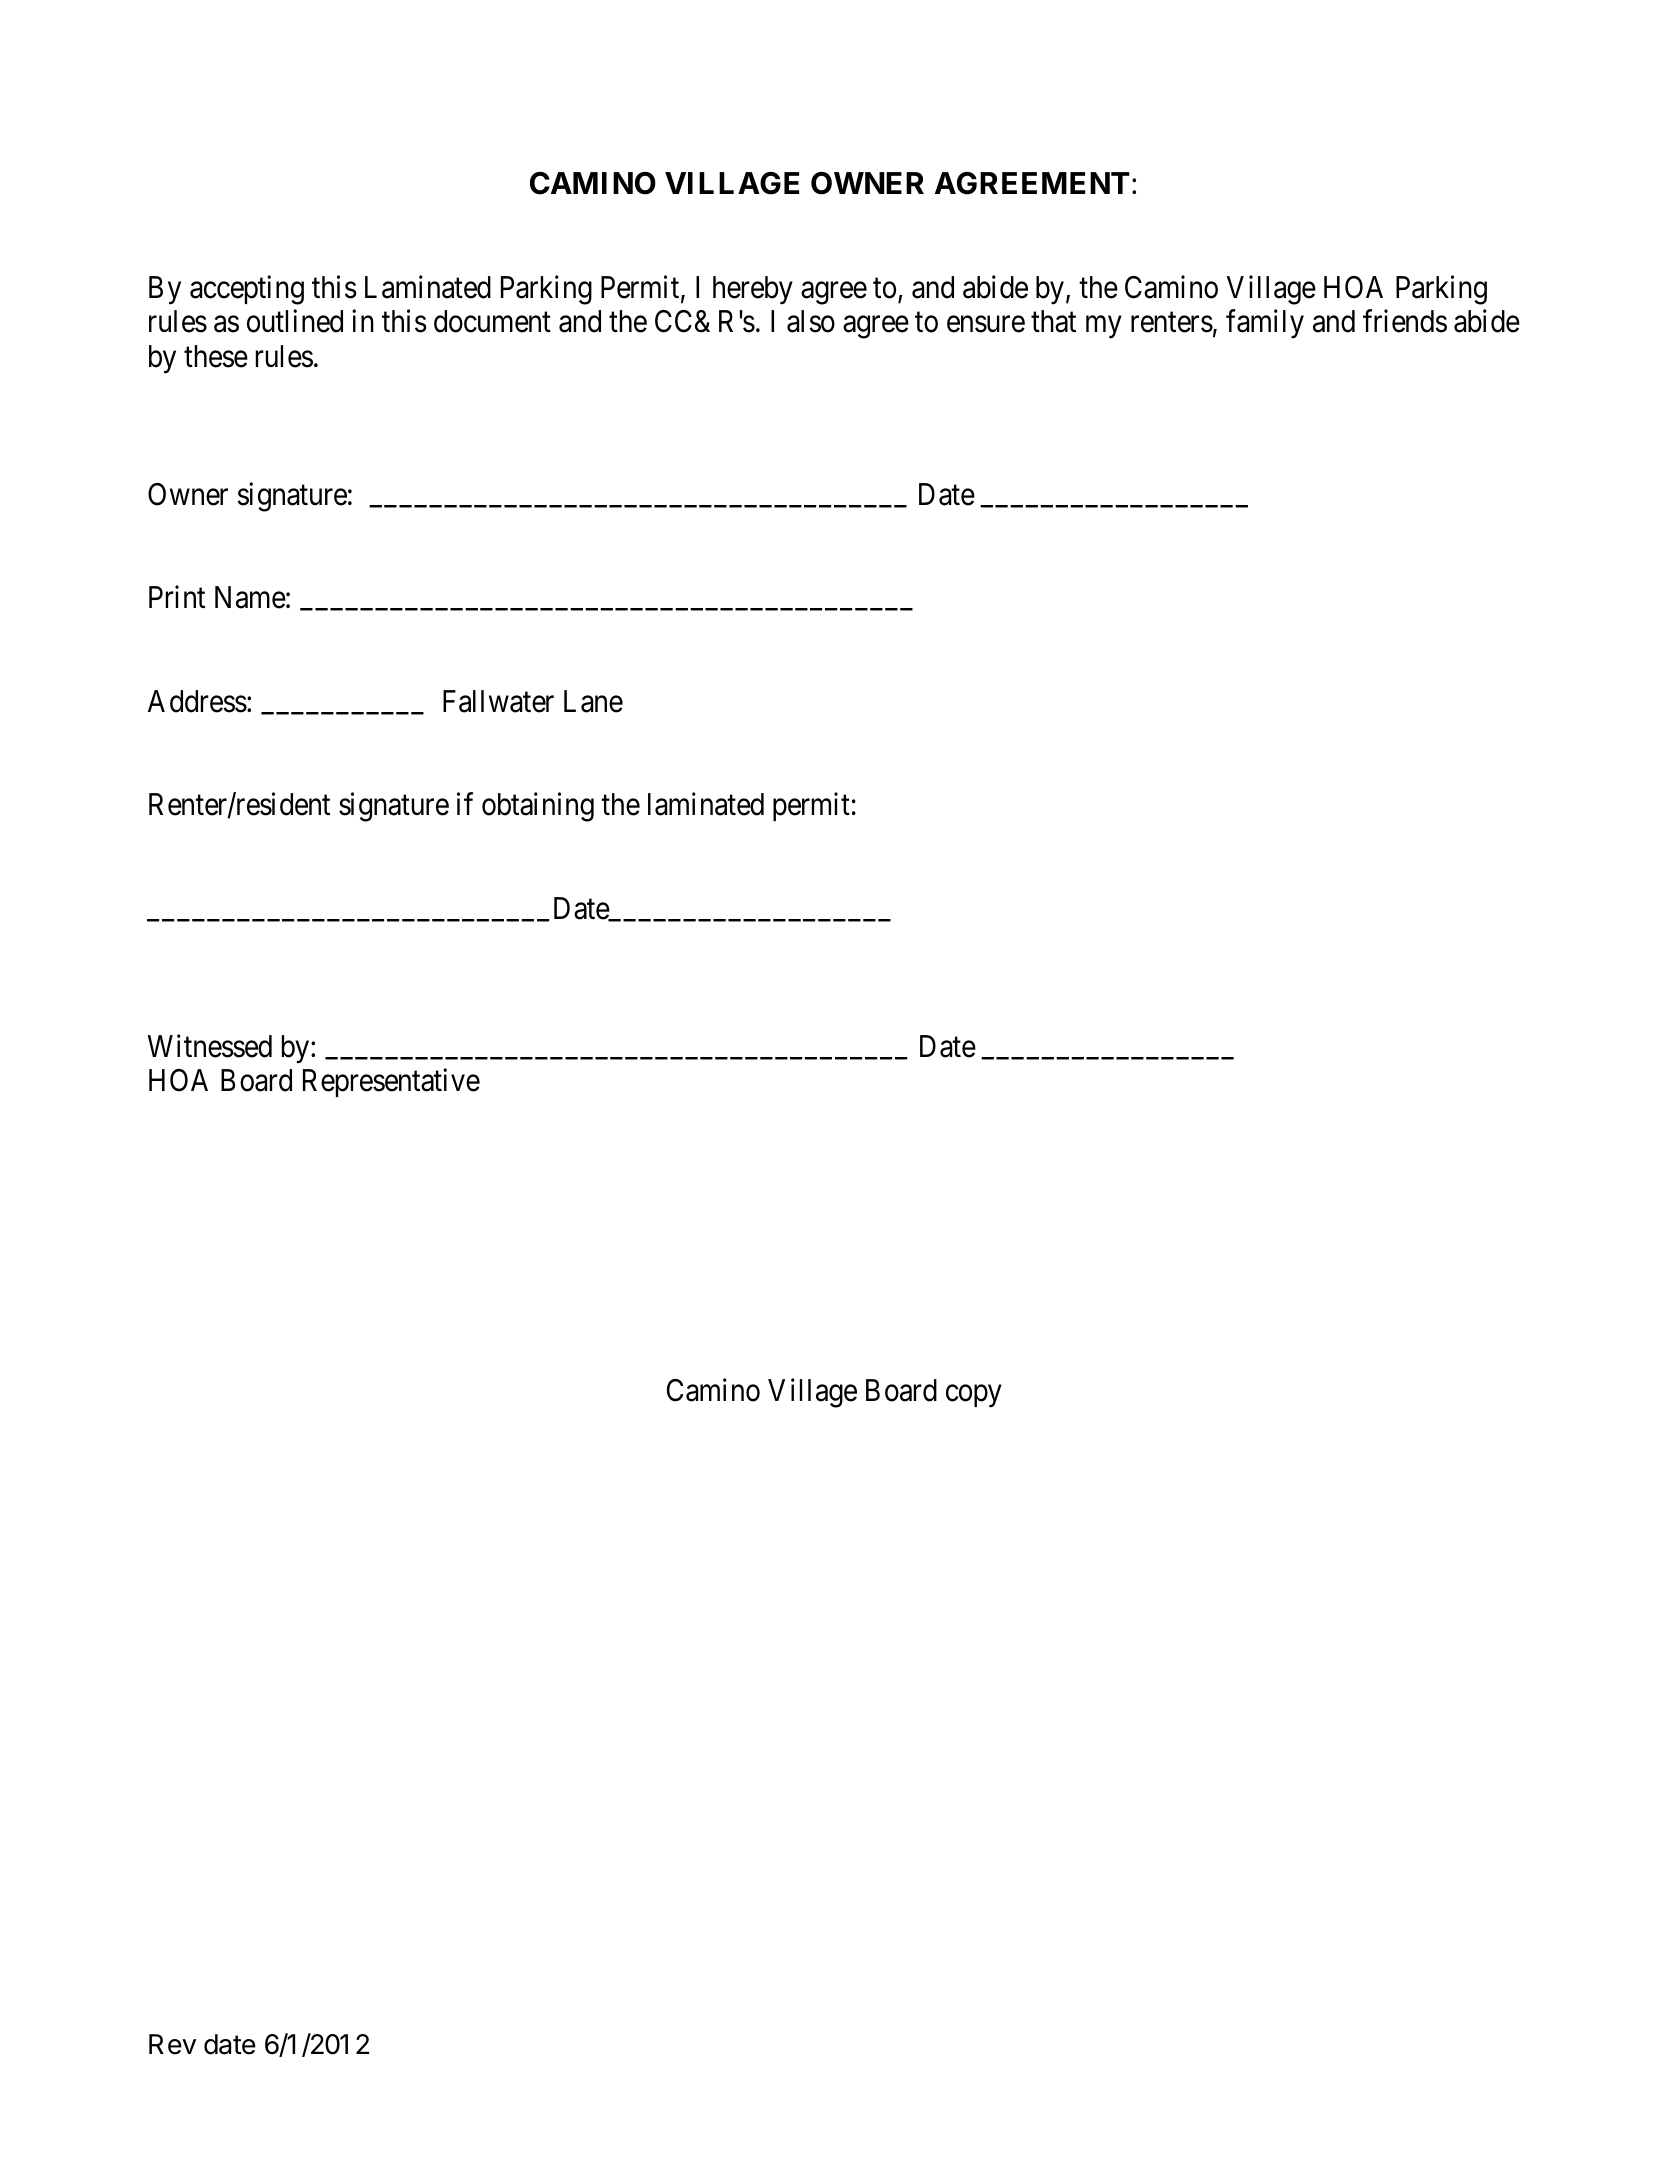  What do you see at coordinates (1053, 321) in the screenshot?
I see `that` at bounding box center [1053, 321].
